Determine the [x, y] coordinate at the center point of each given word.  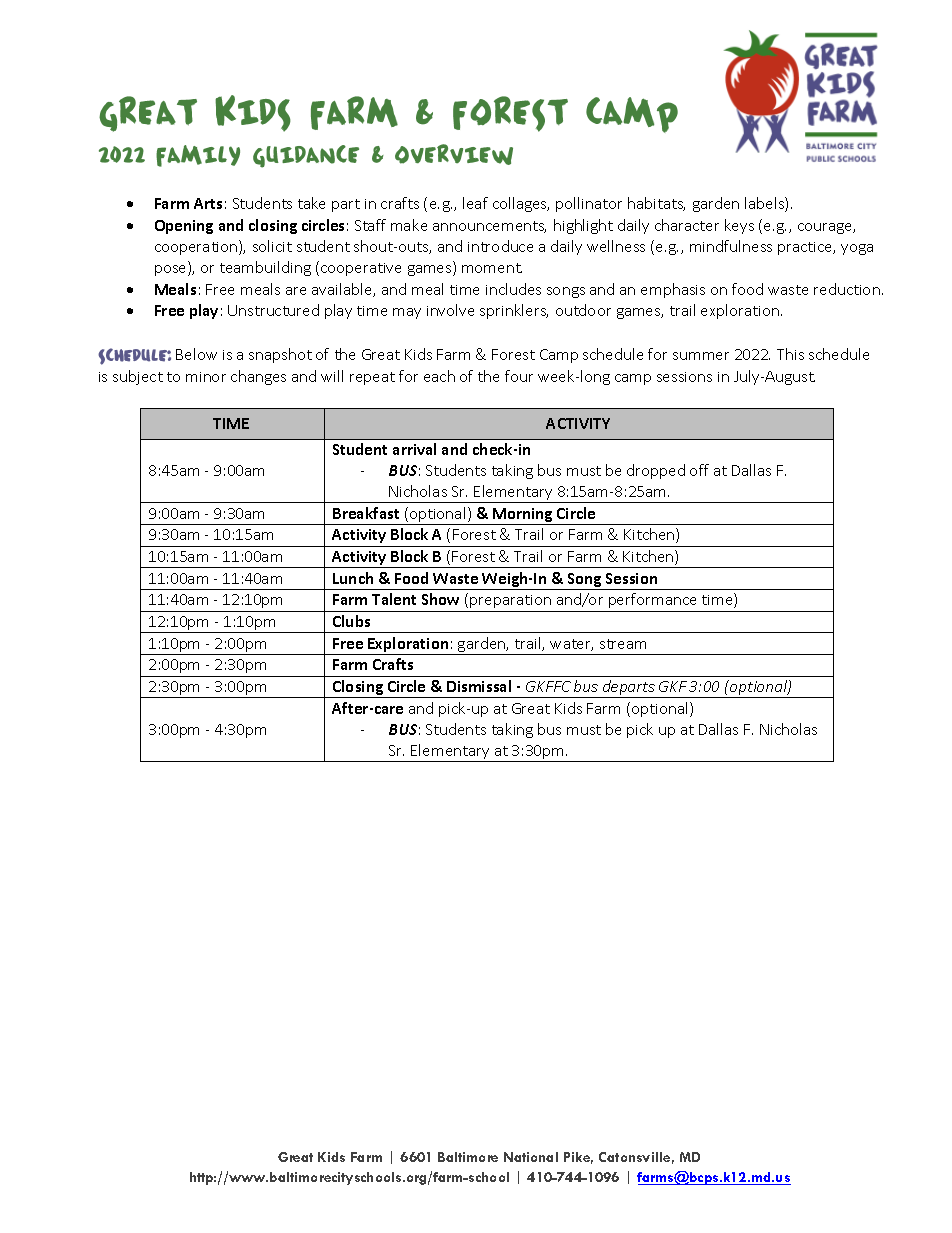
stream [623, 644]
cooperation [197, 247]
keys [739, 226]
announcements [489, 227]
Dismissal [479, 686]
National [531, 1157]
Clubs [351, 621]
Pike [578, 1158]
